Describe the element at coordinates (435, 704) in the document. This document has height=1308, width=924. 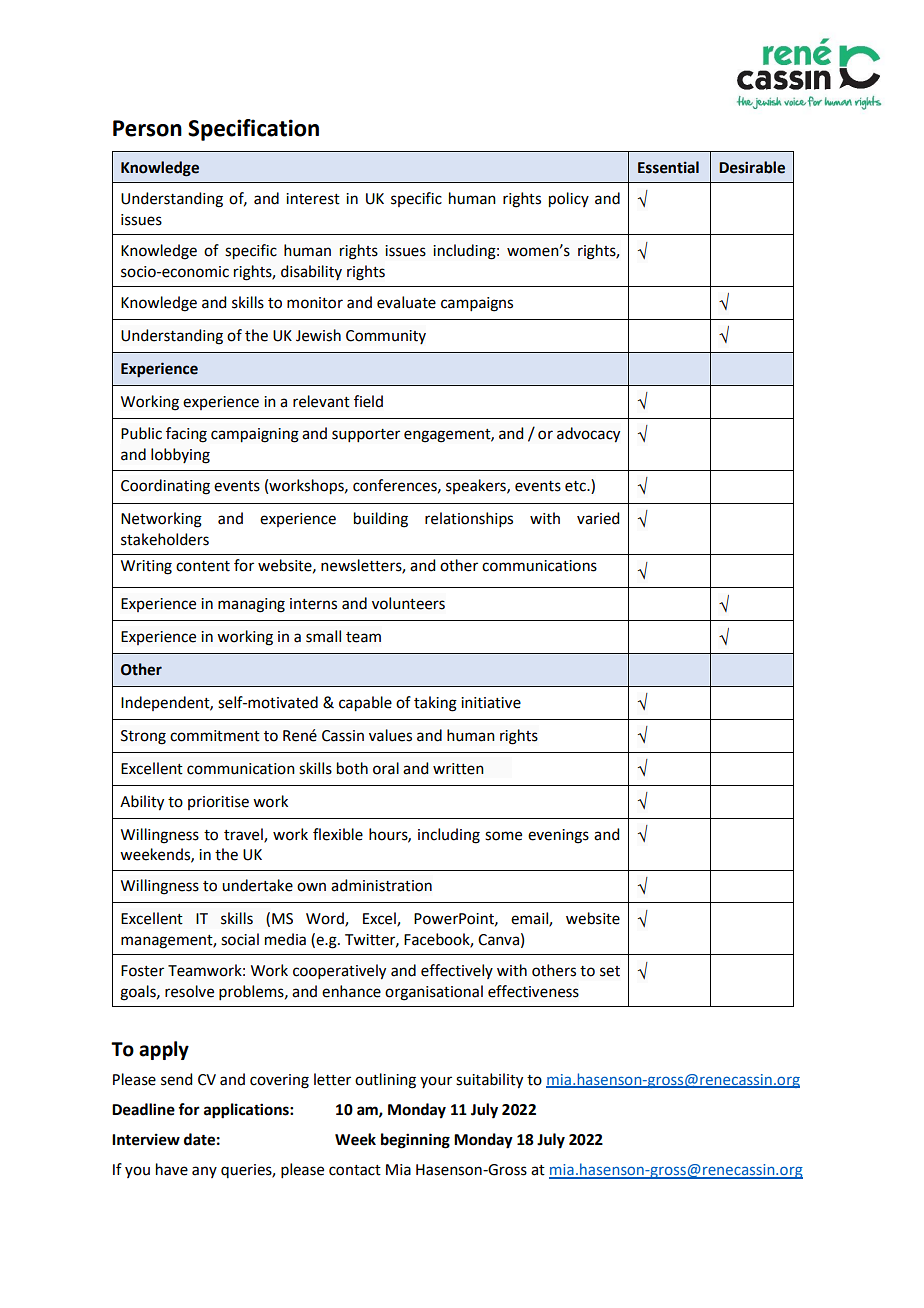
I see `taking` at that location.
